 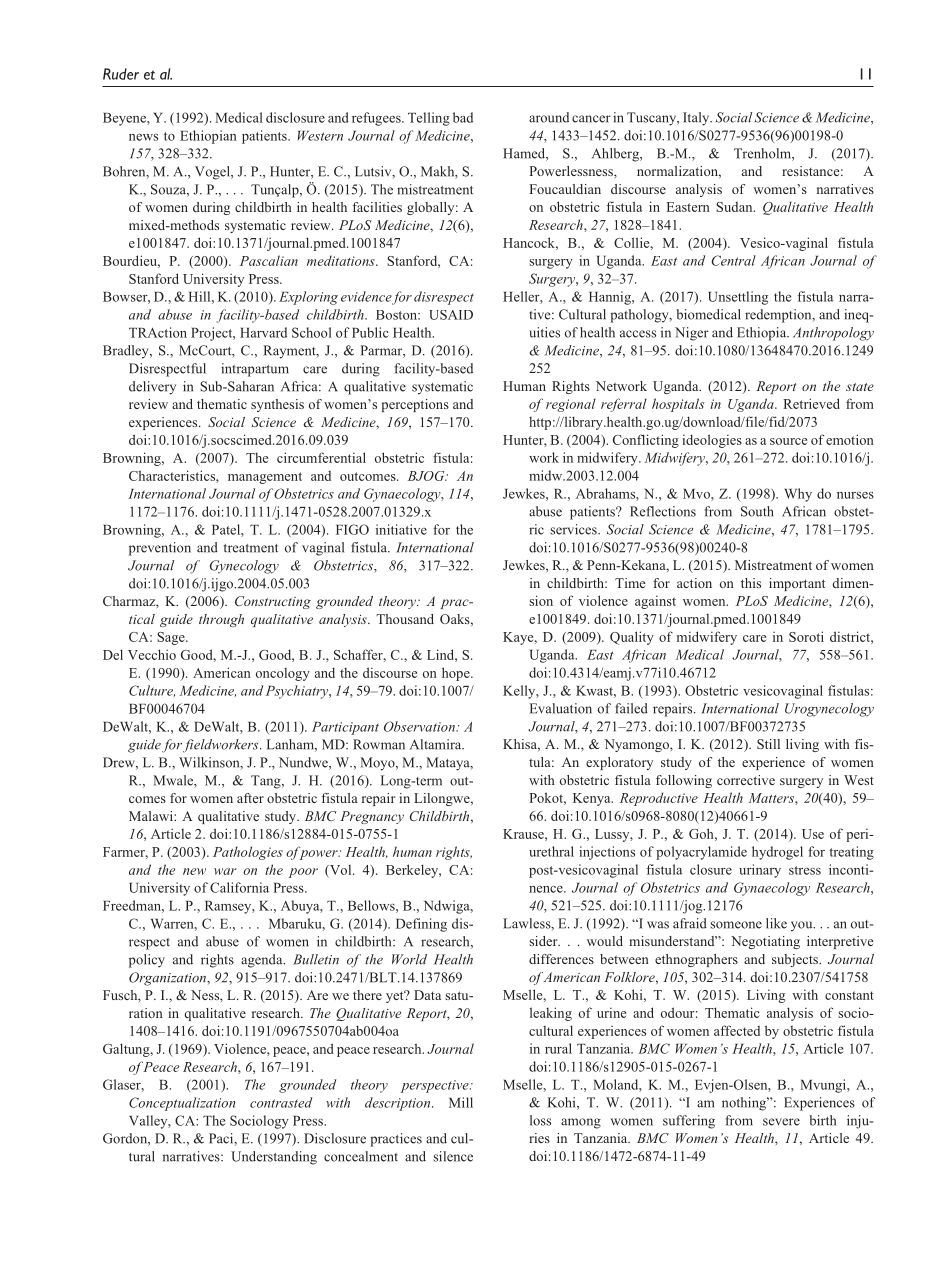 What do you see at coordinates (143, 137) in the screenshot?
I see `news` at bounding box center [143, 137].
